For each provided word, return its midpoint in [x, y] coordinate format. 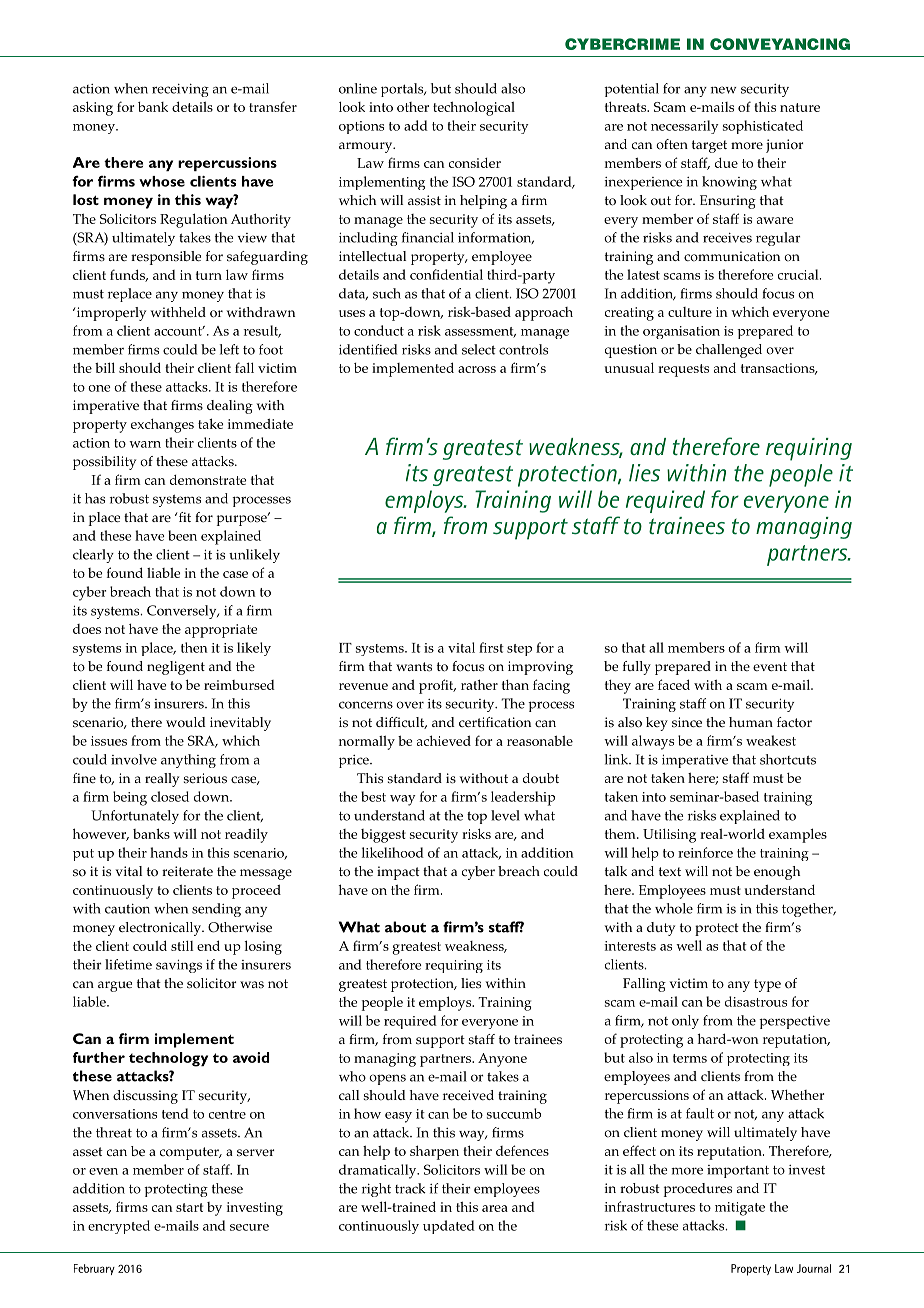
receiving [180, 90]
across [477, 369]
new [724, 90]
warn [145, 444]
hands [169, 852]
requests [683, 370]
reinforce [705, 852]
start [189, 1207]
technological [474, 108]
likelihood [393, 852]
